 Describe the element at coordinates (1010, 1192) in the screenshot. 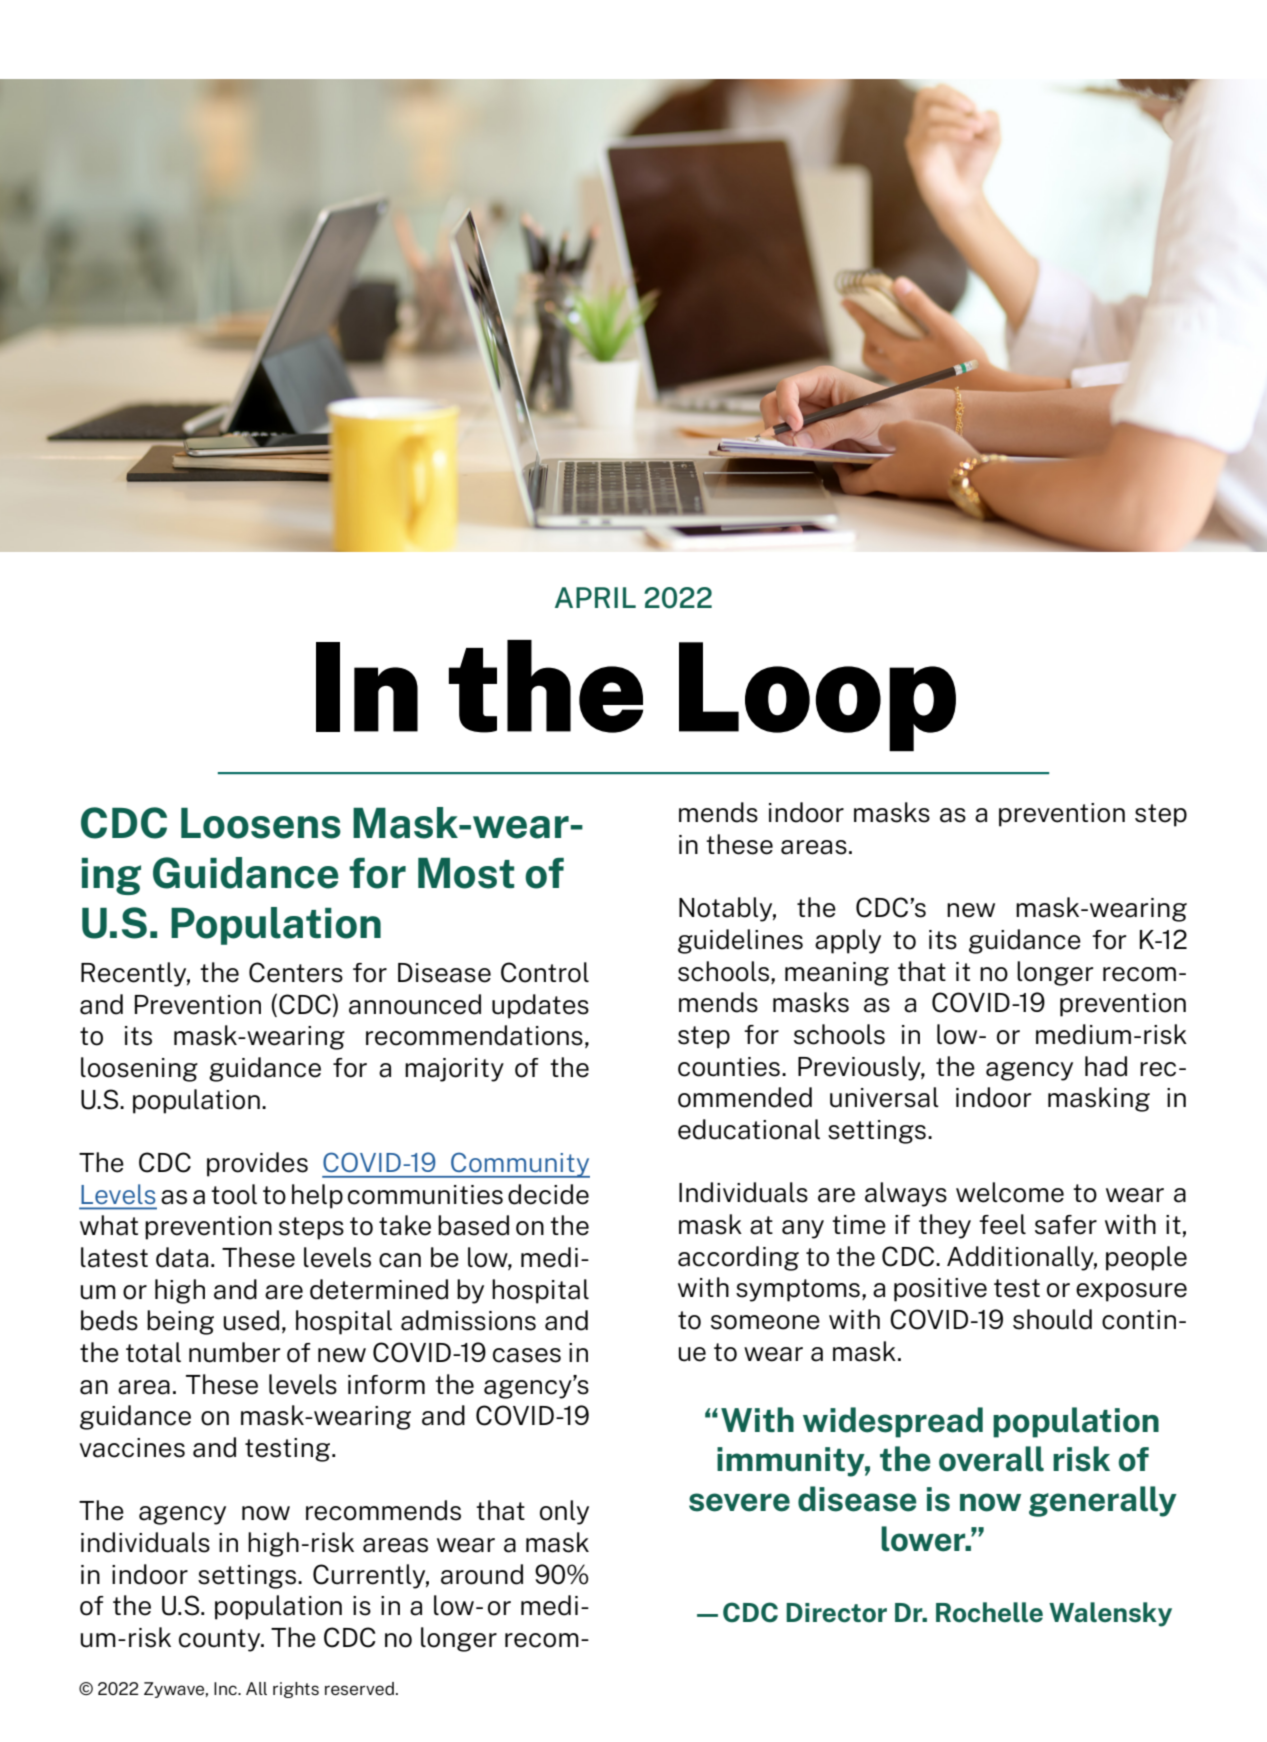

I see `welcome` at that location.
